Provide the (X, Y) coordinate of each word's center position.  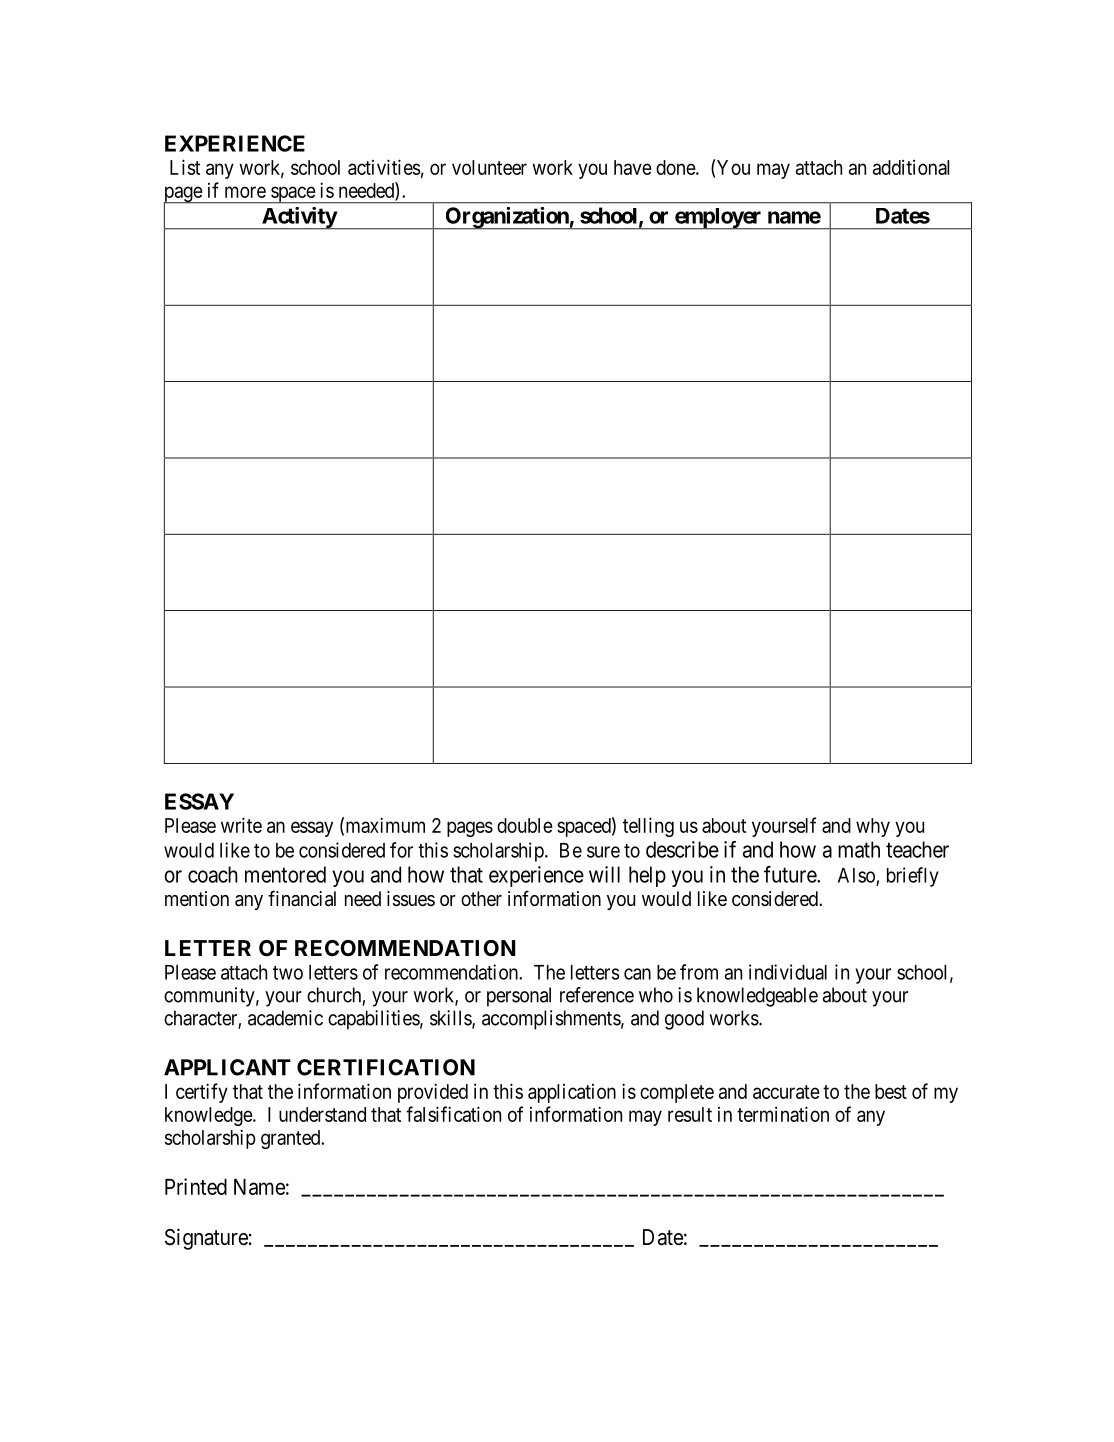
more (245, 192)
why (873, 827)
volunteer (489, 167)
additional (911, 167)
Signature (206, 1239)
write (241, 825)
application (572, 1093)
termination (783, 1114)
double (525, 825)
